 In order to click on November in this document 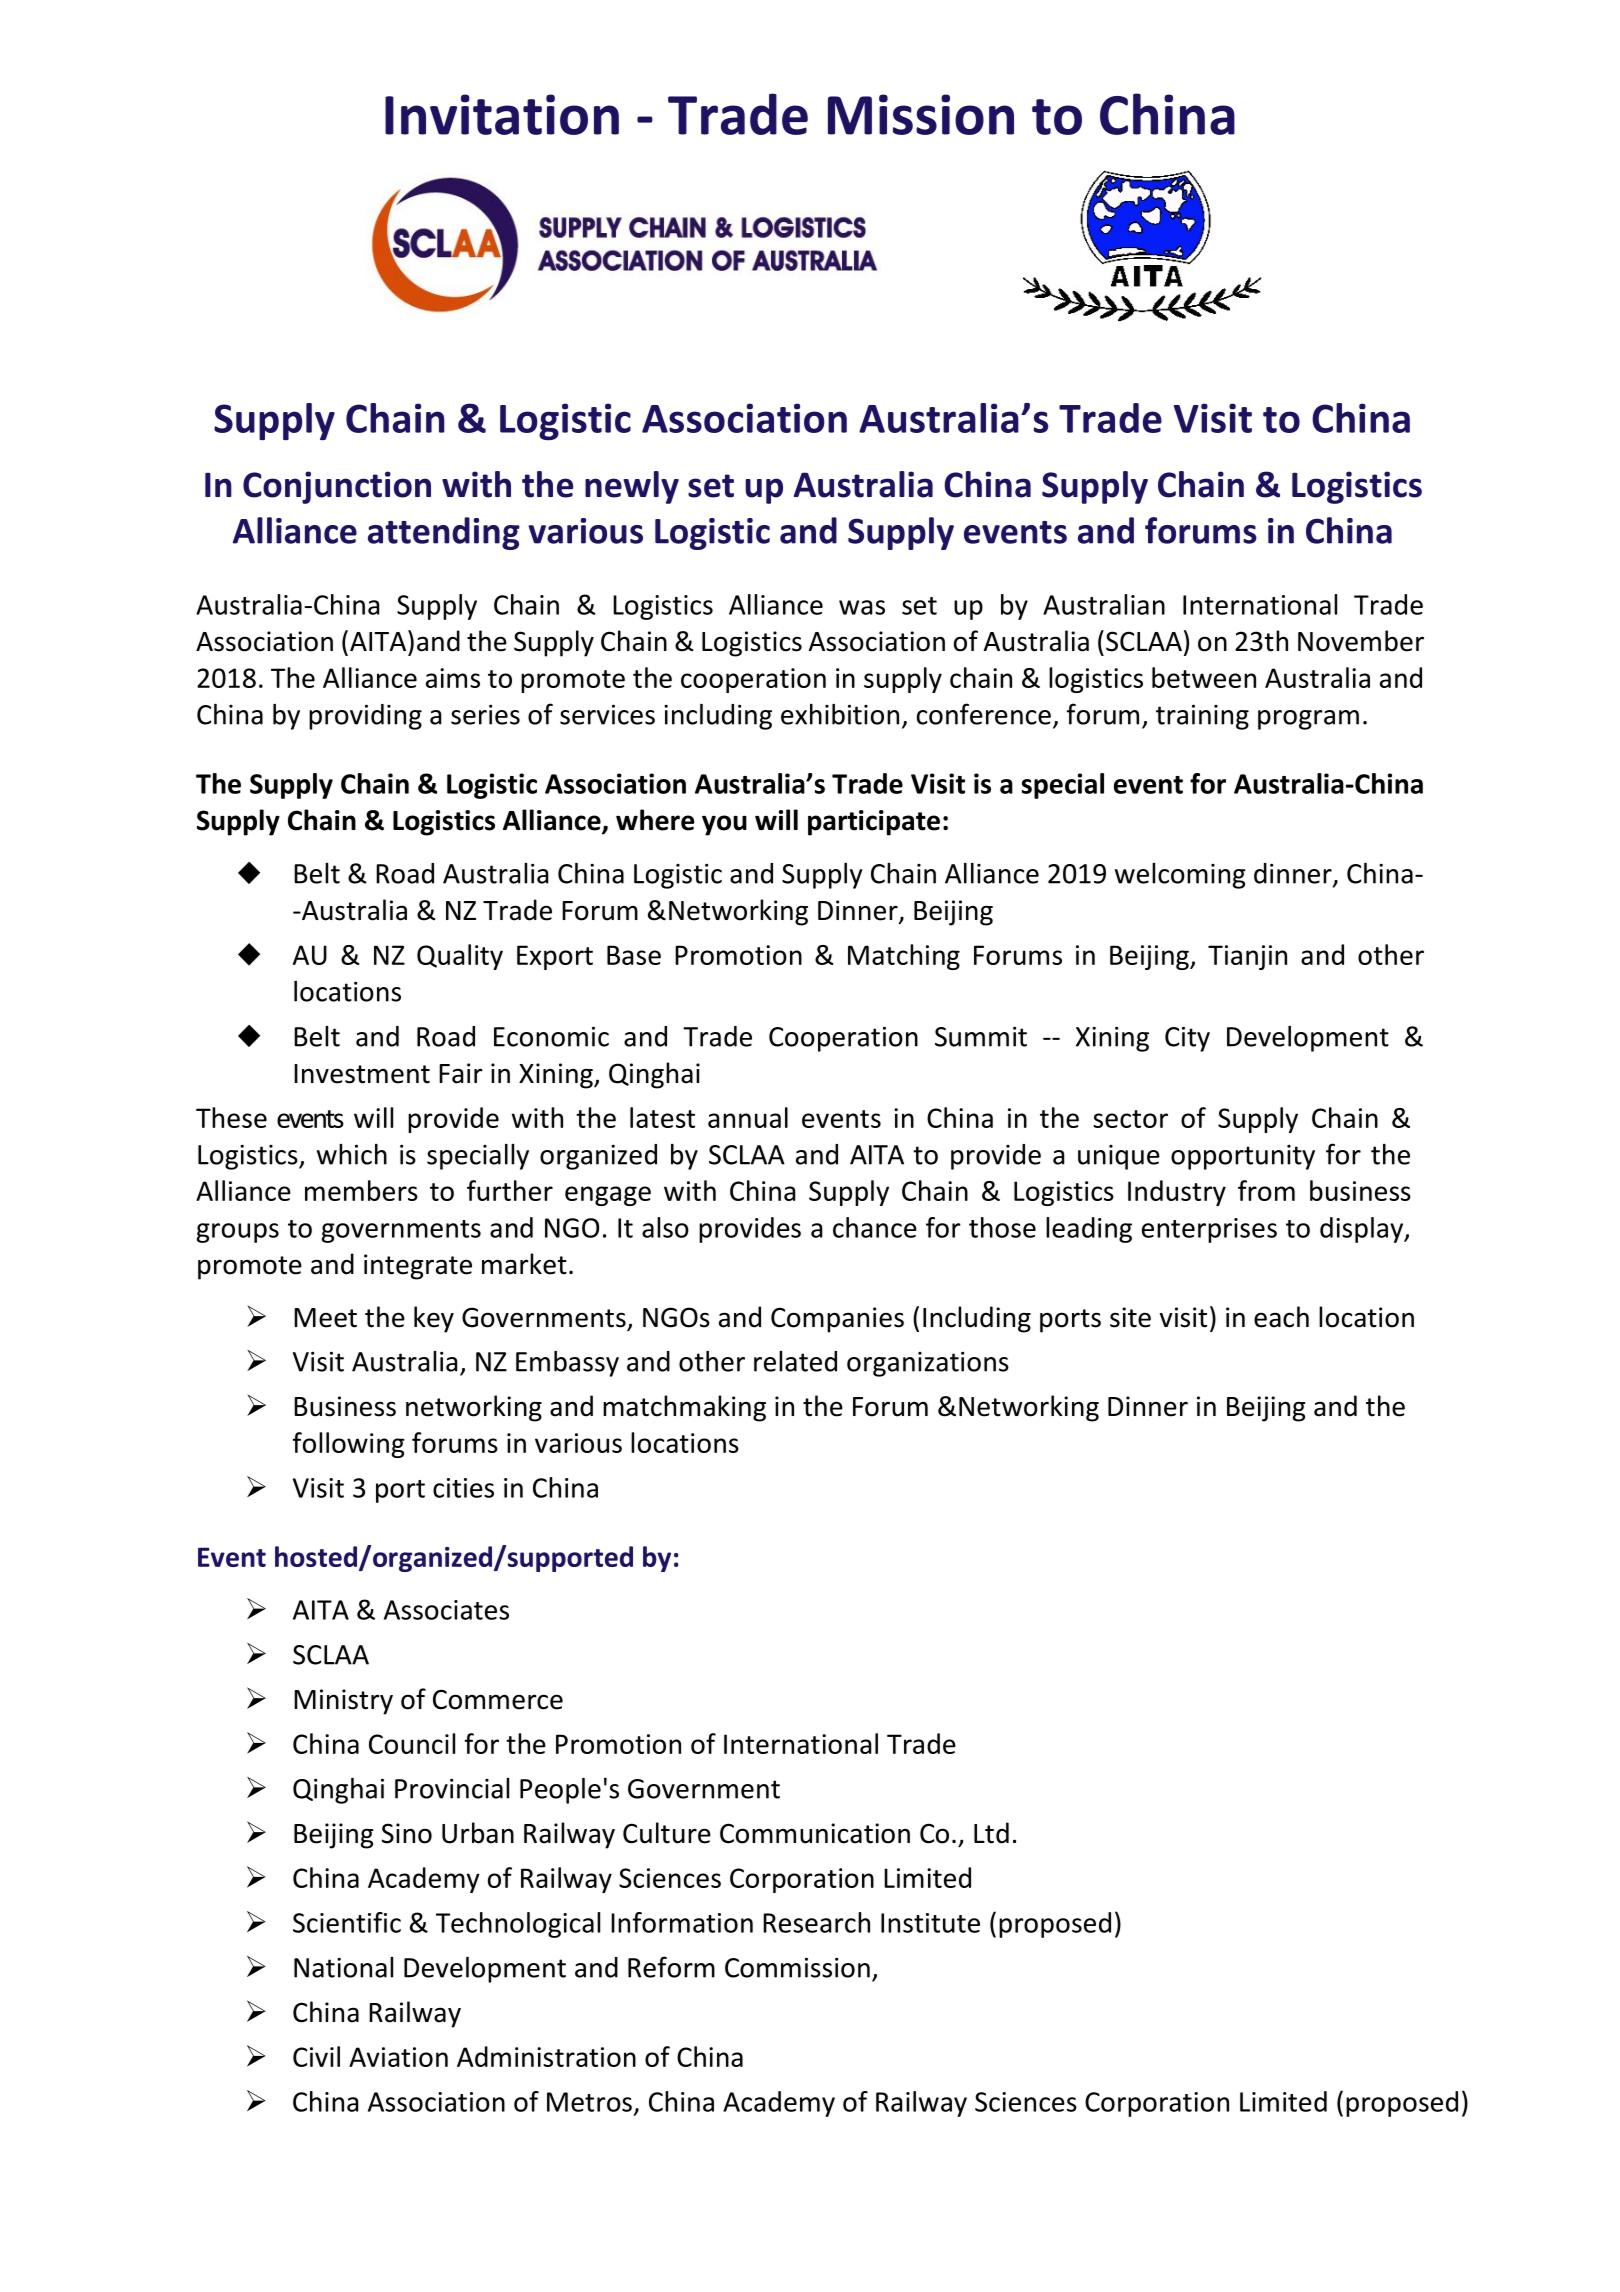, I will do `click(1361, 641)`.
